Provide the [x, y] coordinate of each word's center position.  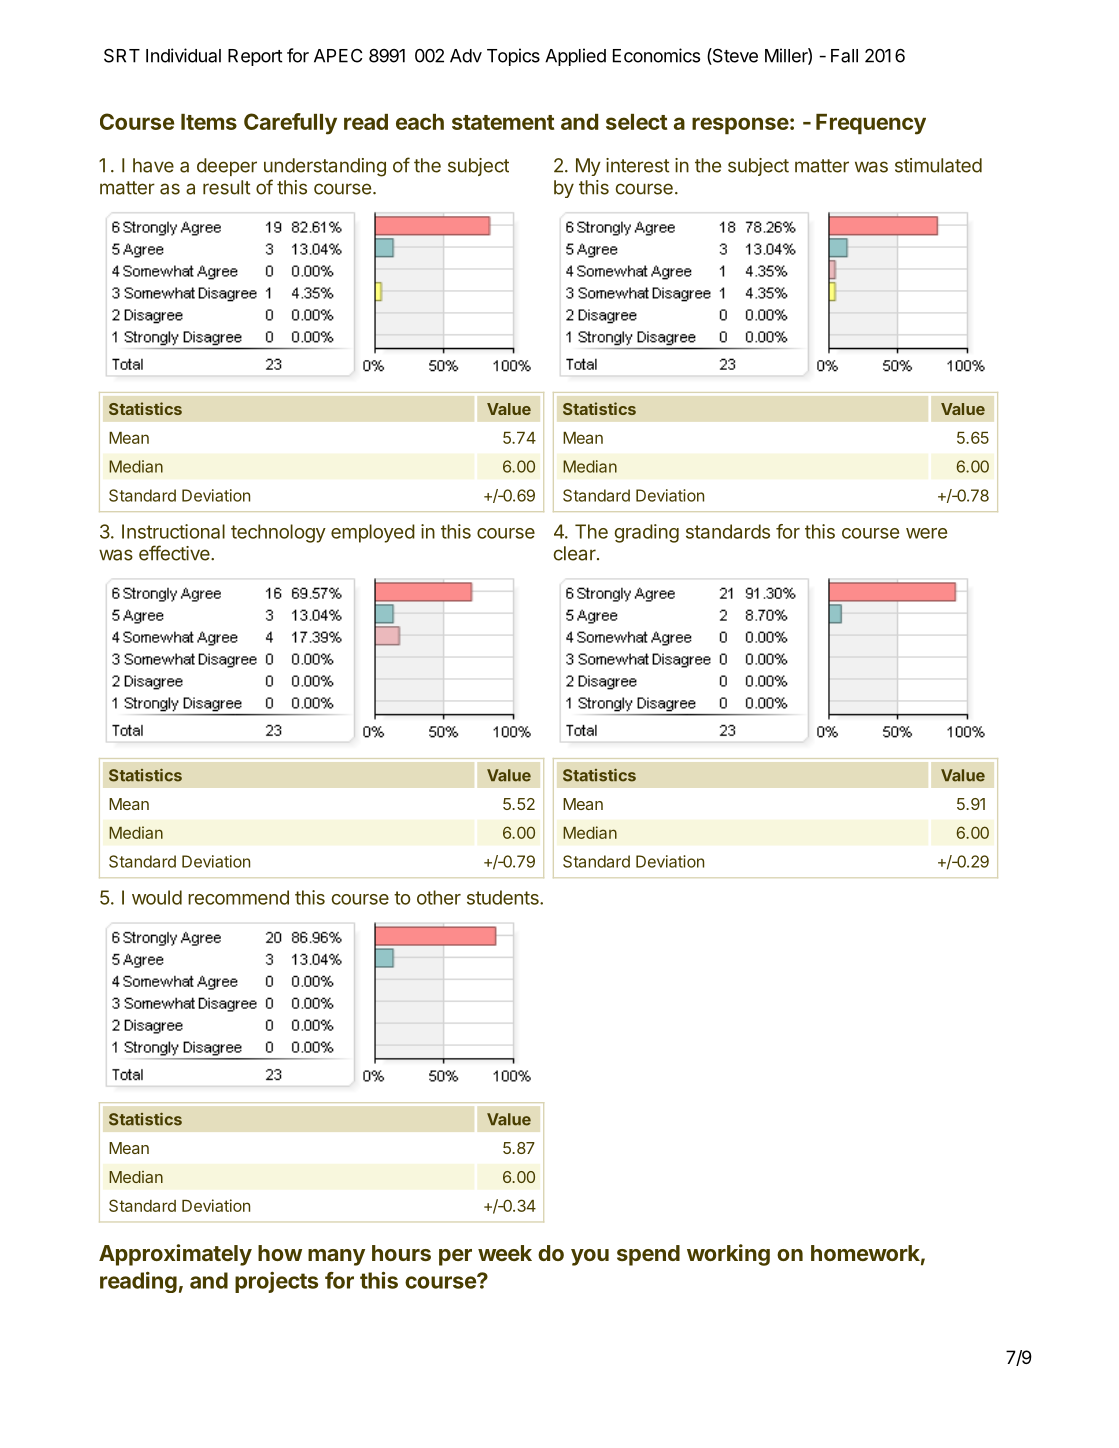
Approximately [175, 1255]
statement [503, 122]
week [505, 1253]
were [926, 533]
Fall [844, 56]
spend [648, 1255]
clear [576, 553]
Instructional [173, 531]
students [504, 897]
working [728, 1255]
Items [209, 122]
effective [175, 553]
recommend [238, 897]
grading [646, 533]
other [439, 897]
